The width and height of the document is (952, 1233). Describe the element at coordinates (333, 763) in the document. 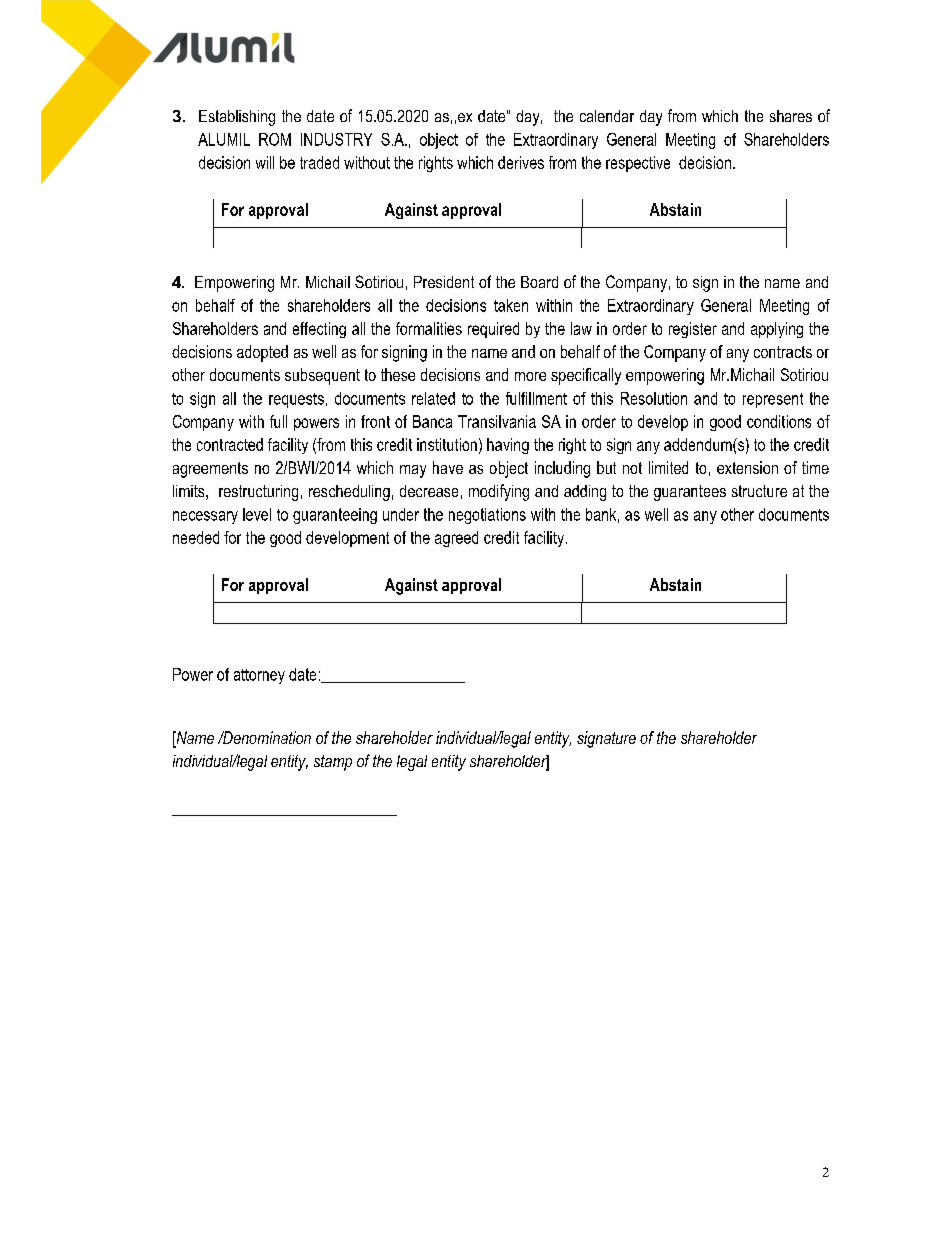

I see `stamp` at that location.
